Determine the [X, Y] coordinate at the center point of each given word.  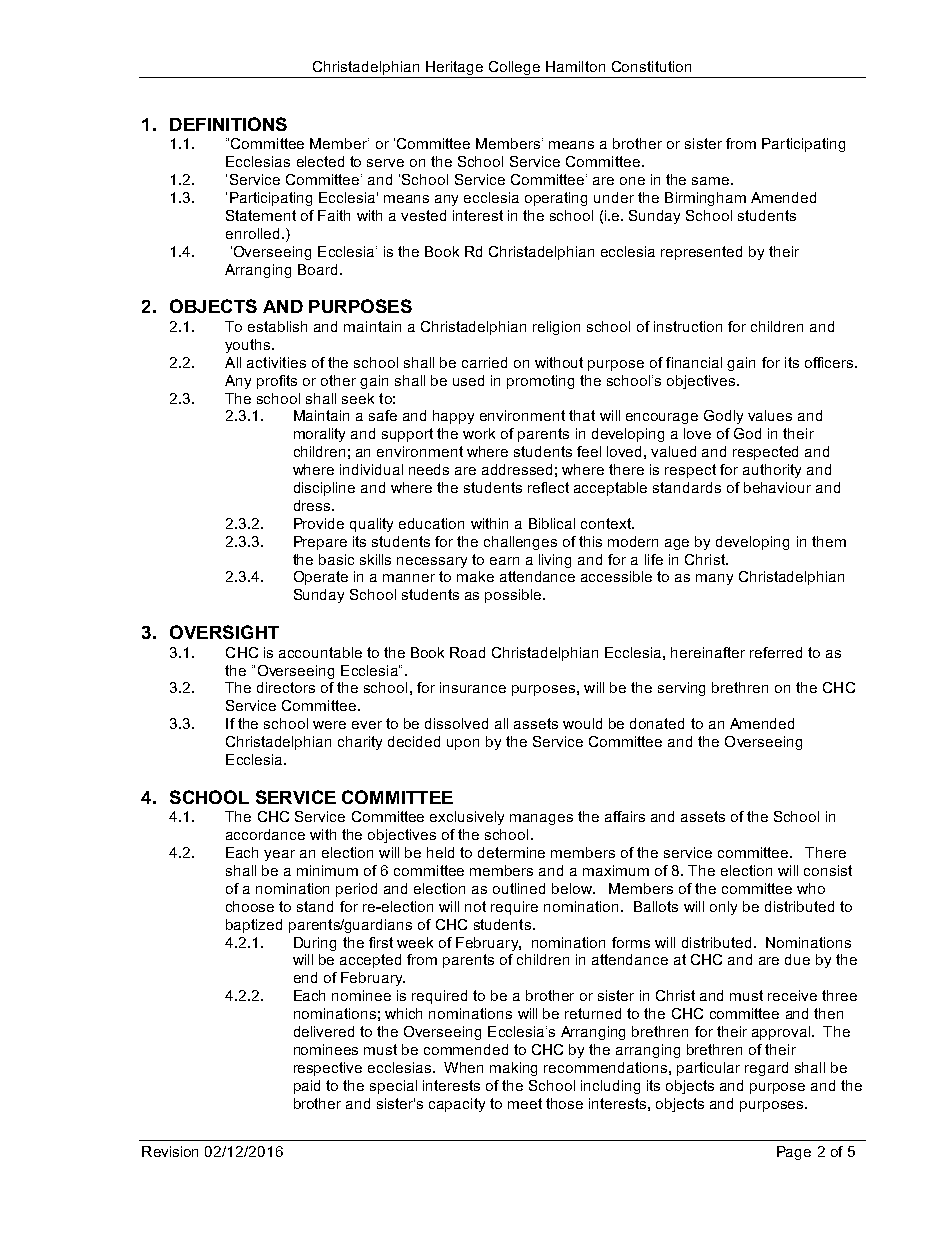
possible [514, 596]
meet [525, 1103]
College [514, 69]
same [712, 181]
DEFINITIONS [228, 124]
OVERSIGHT [224, 632]
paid [307, 1087]
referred [776, 652]
